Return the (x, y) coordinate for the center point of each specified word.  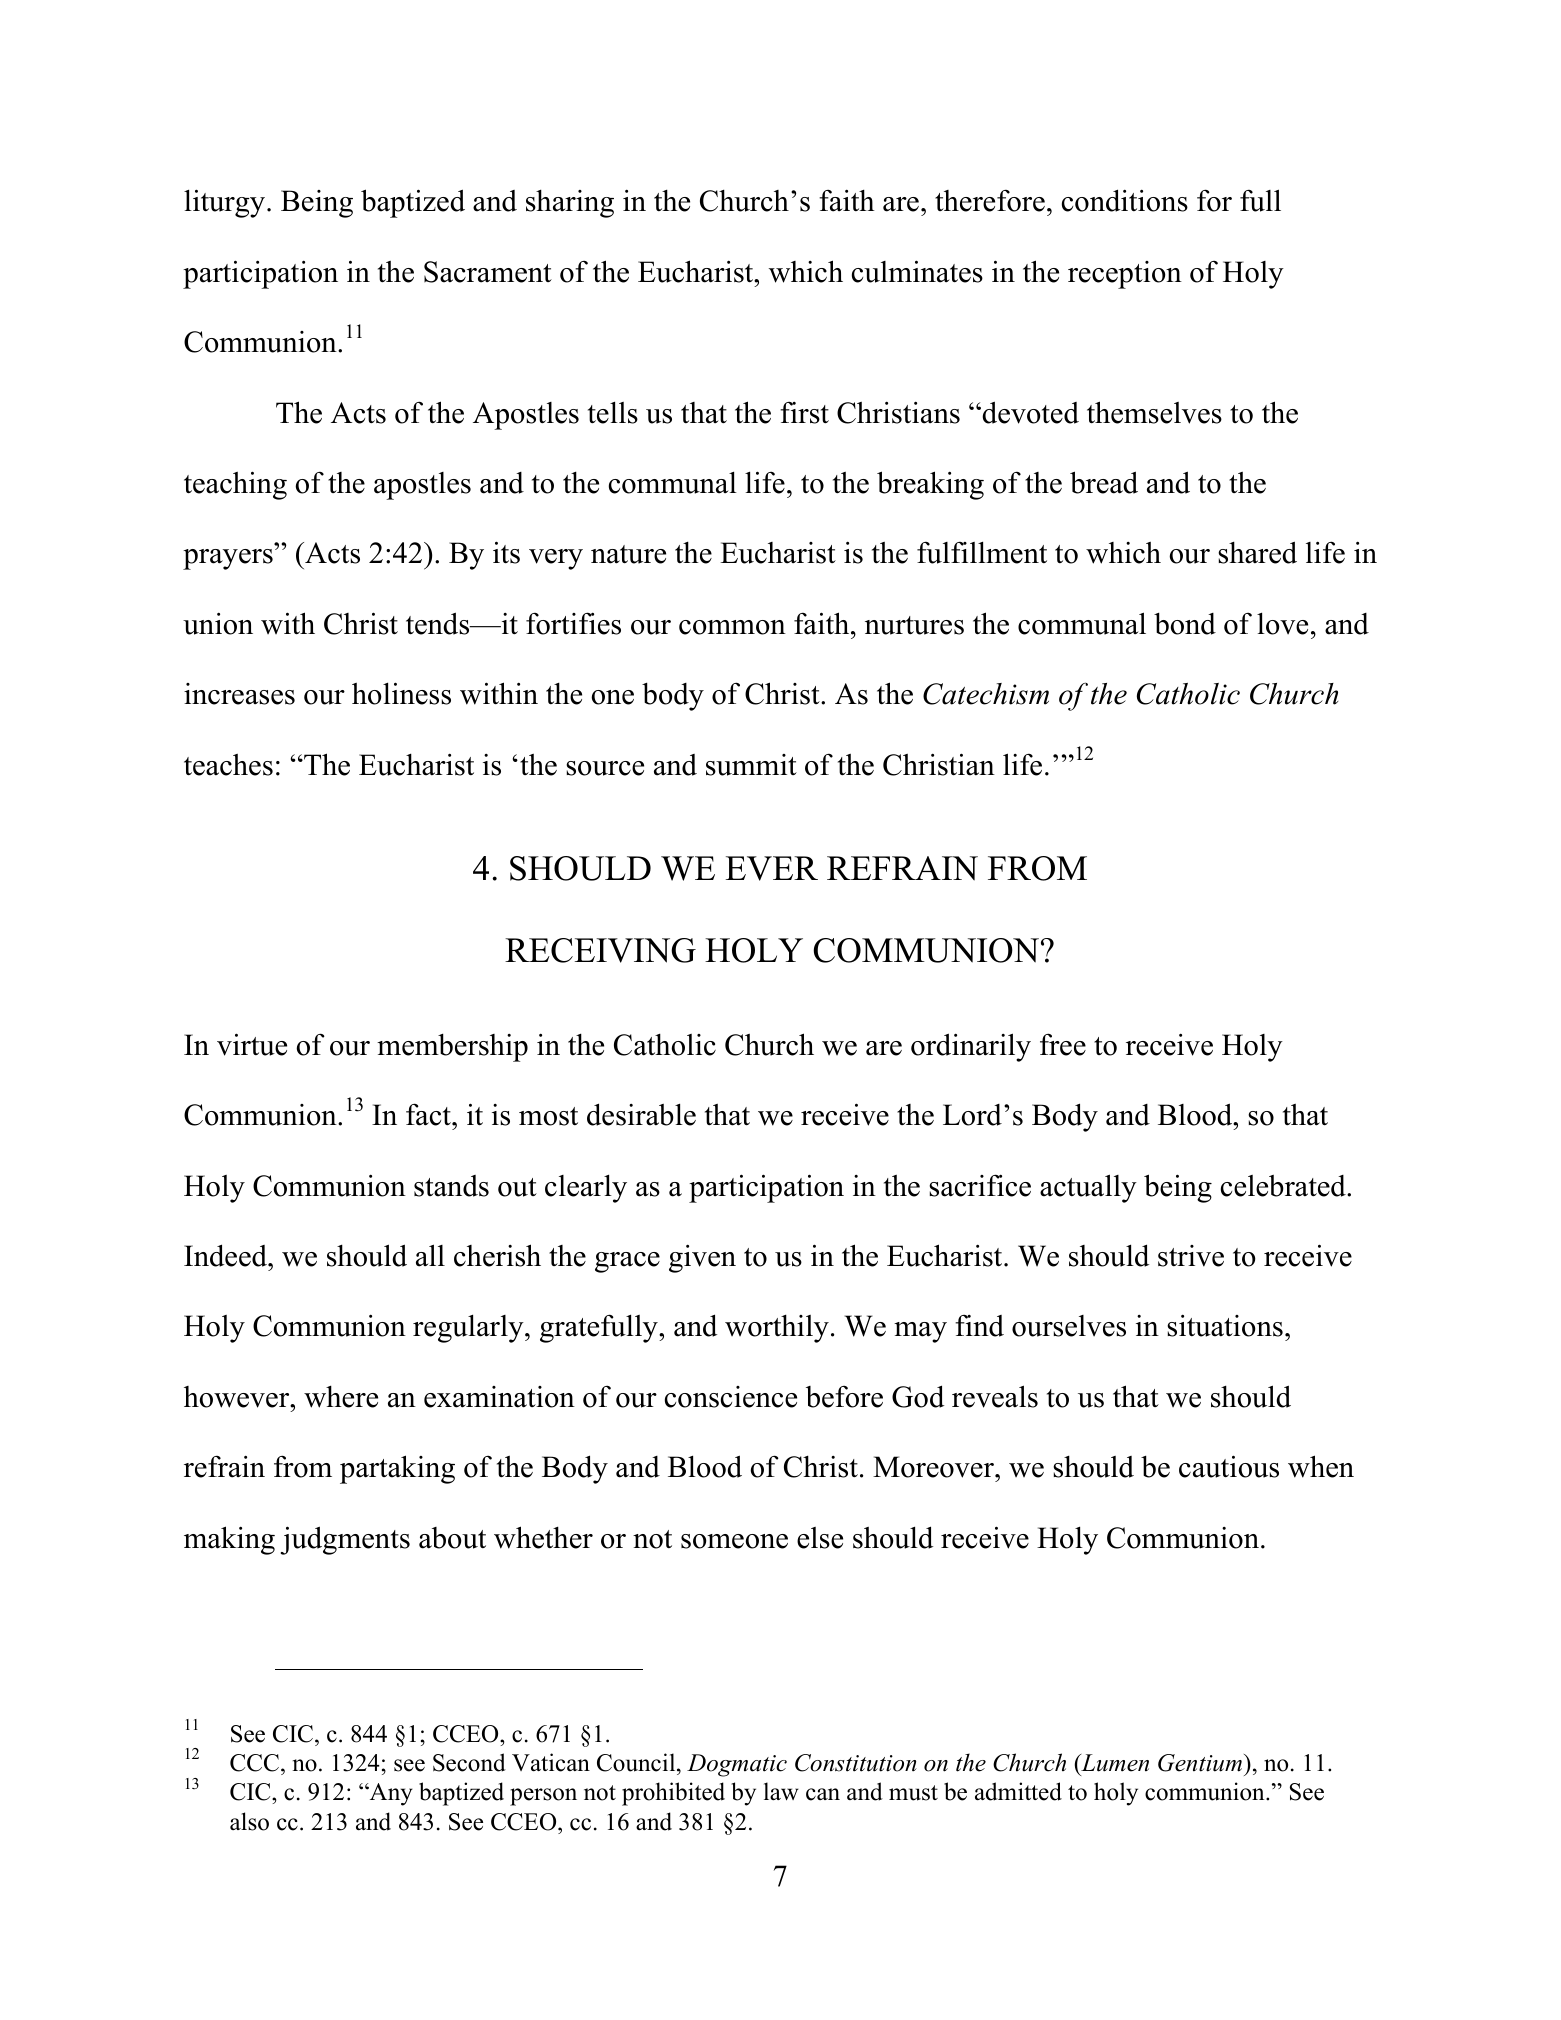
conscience (731, 1397)
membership (452, 1048)
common (732, 627)
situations (1225, 1325)
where (341, 1396)
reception (1125, 275)
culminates (917, 271)
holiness (401, 693)
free (1063, 1044)
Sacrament (488, 272)
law (781, 1791)
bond (1185, 624)
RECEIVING (600, 950)
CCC (254, 1763)
